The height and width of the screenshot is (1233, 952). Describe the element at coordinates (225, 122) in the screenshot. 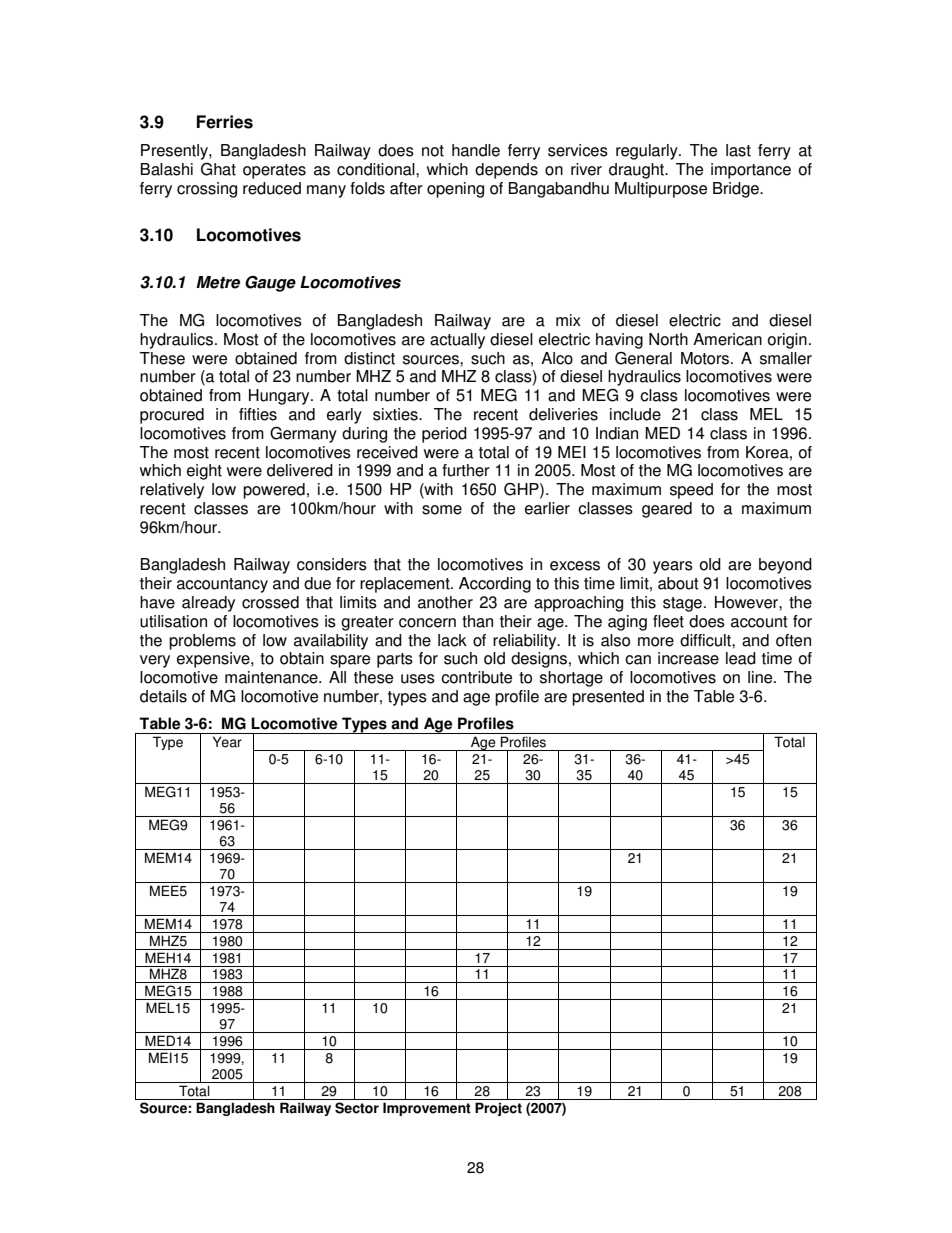

I see `Ferries` at that location.
